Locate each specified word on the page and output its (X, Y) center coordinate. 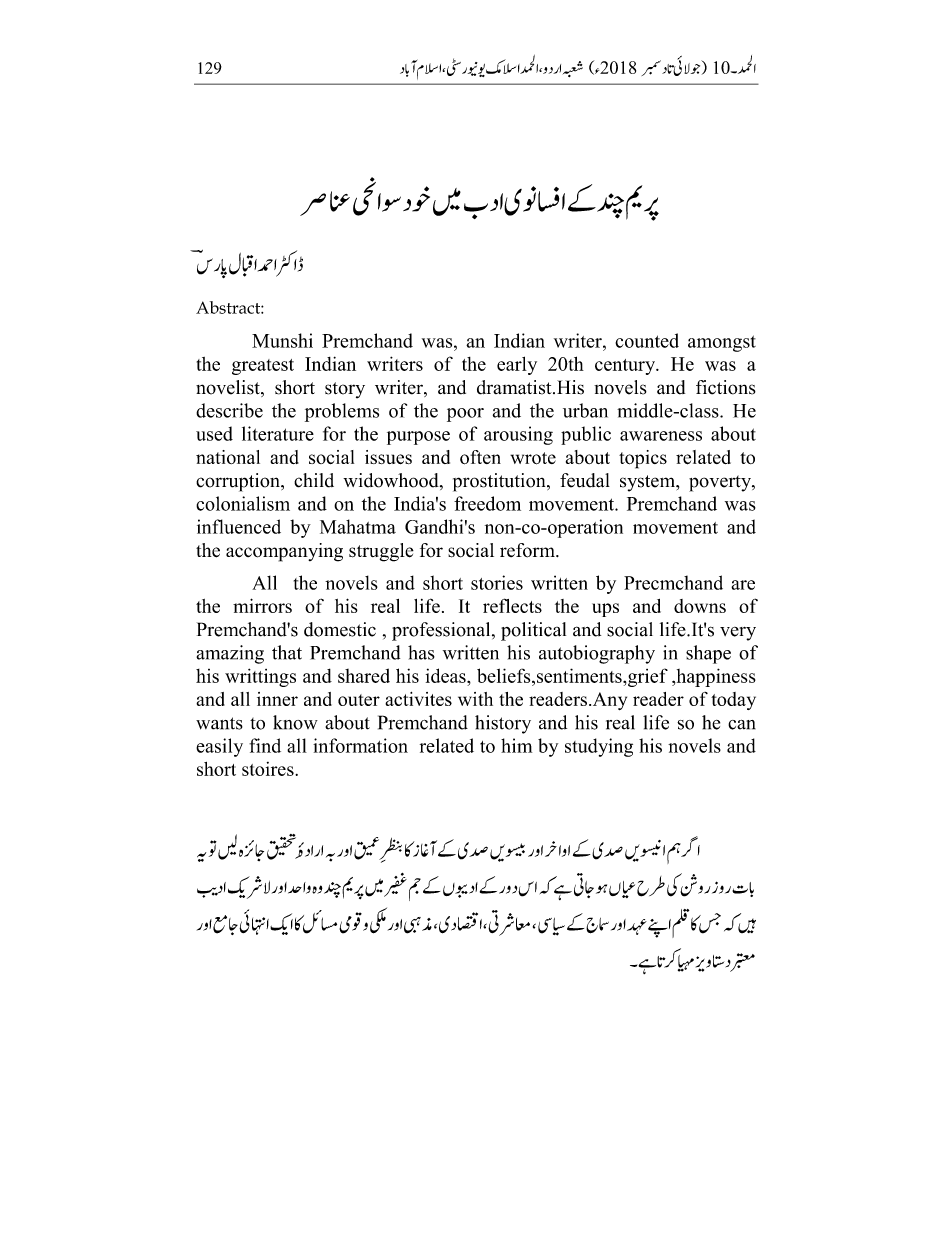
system (649, 483)
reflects (512, 605)
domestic (340, 629)
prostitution (500, 482)
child (314, 480)
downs (700, 606)
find (265, 745)
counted (647, 340)
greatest (263, 367)
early (517, 365)
